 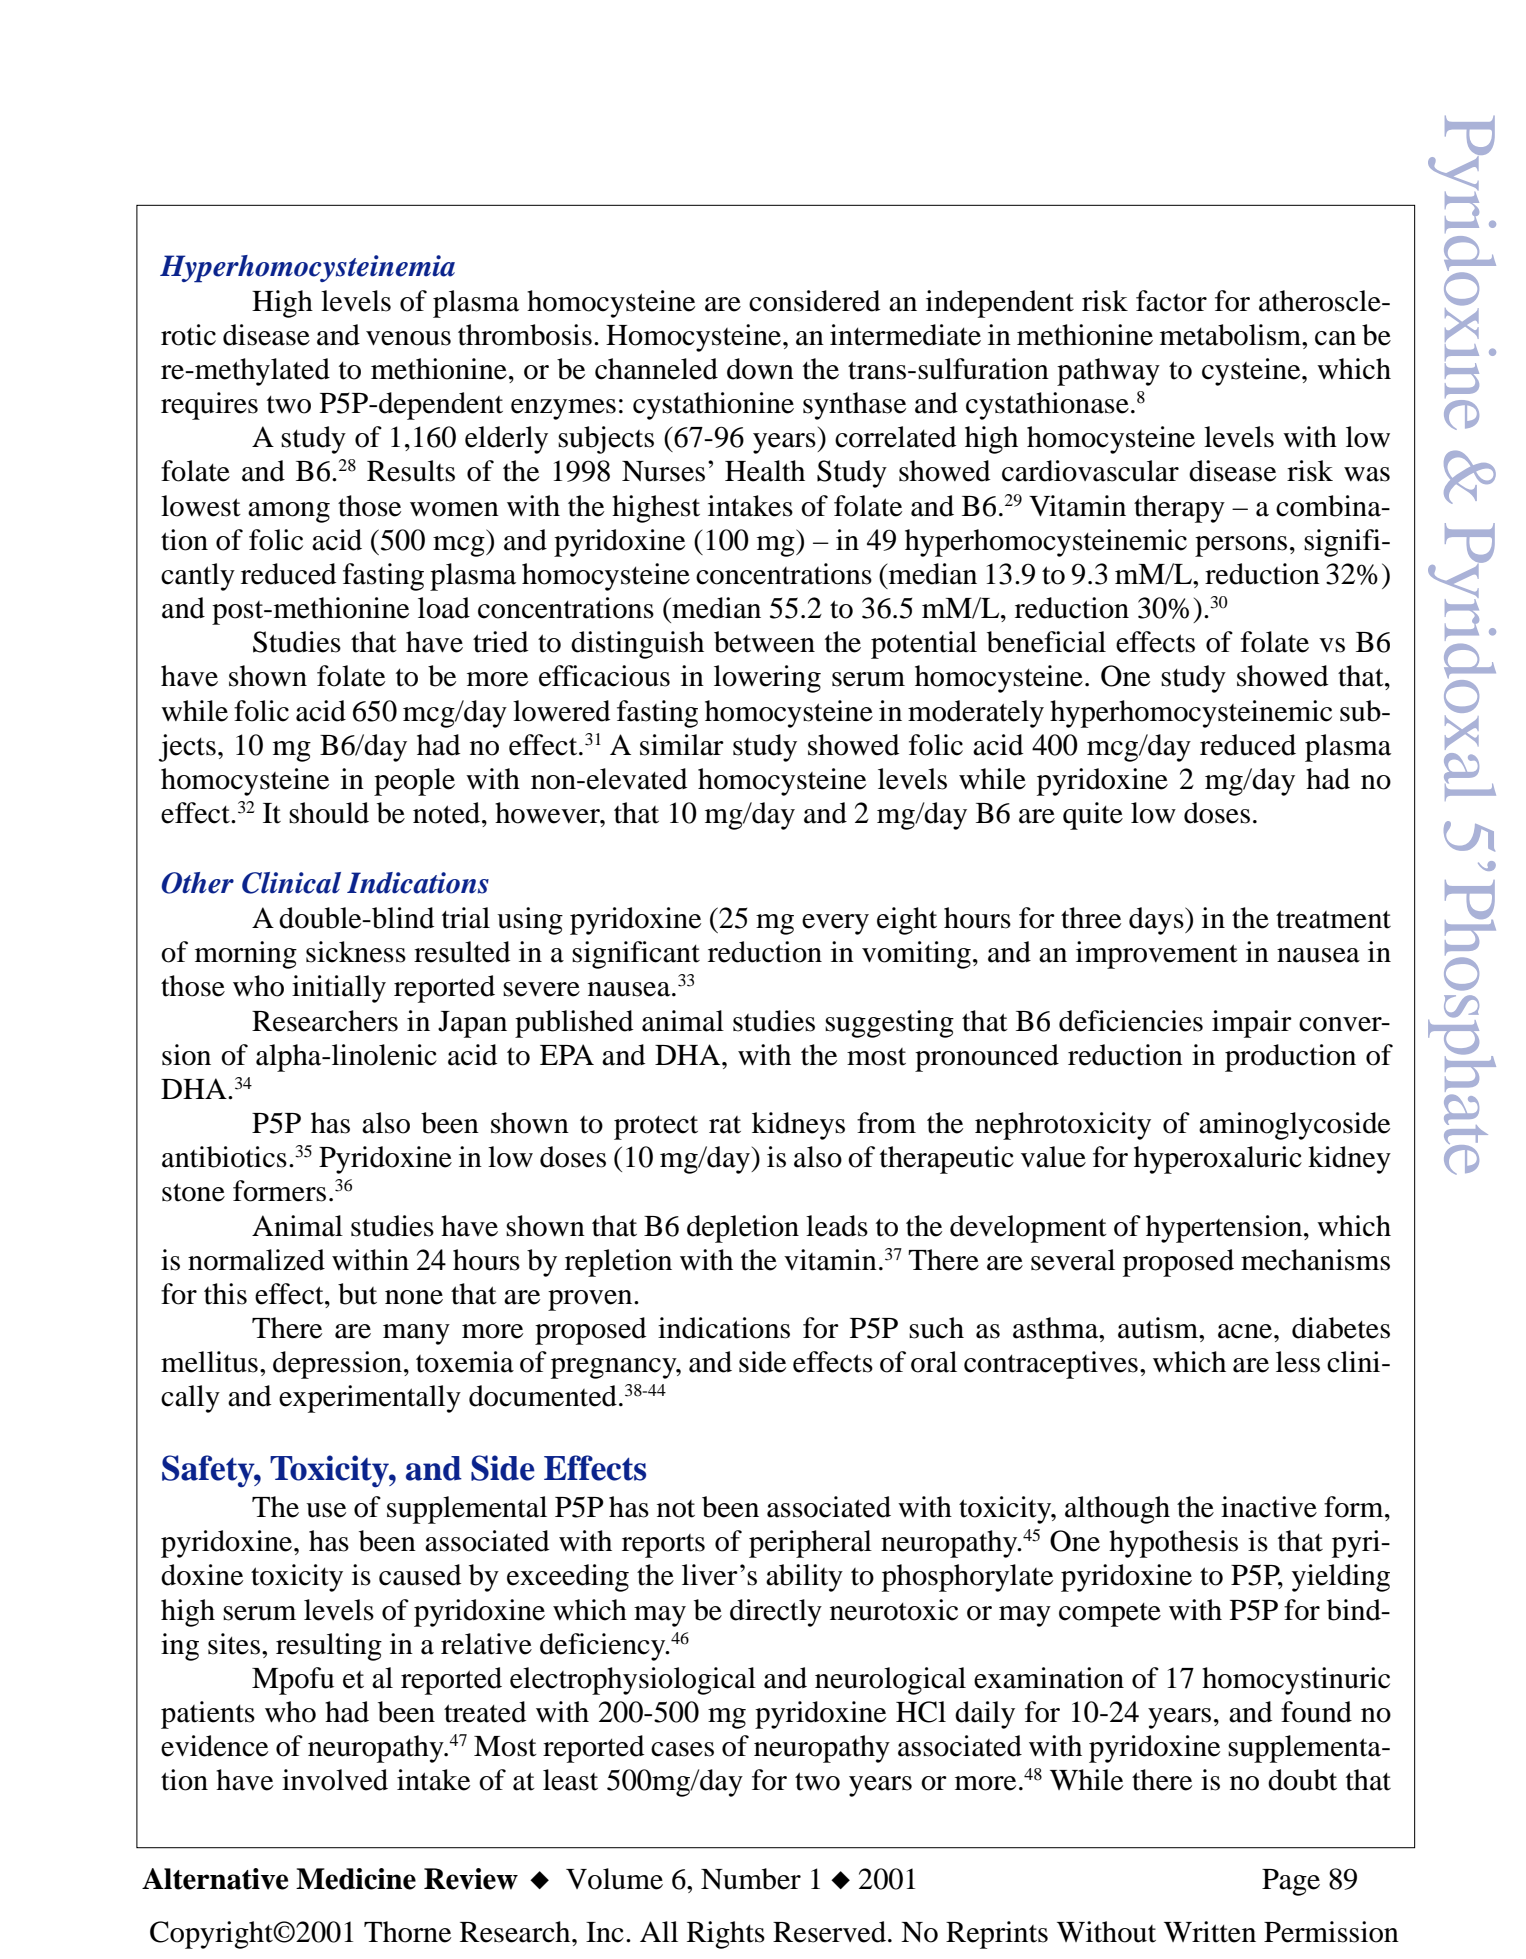 I want to click on Page, so click(x=1291, y=1882).
